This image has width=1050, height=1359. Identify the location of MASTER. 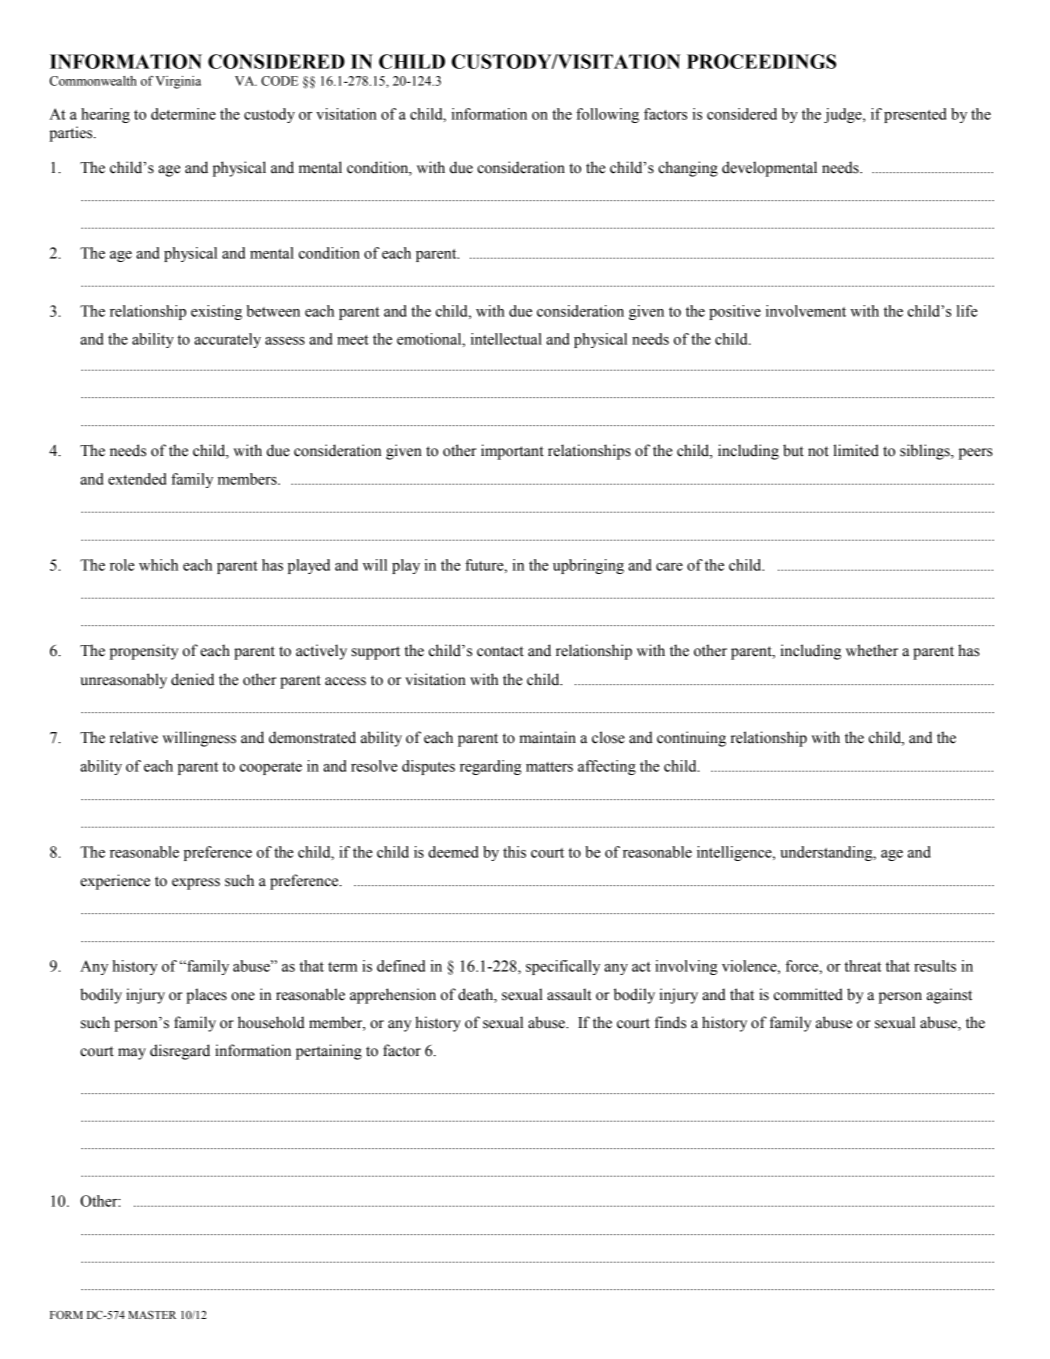
(152, 1314).
